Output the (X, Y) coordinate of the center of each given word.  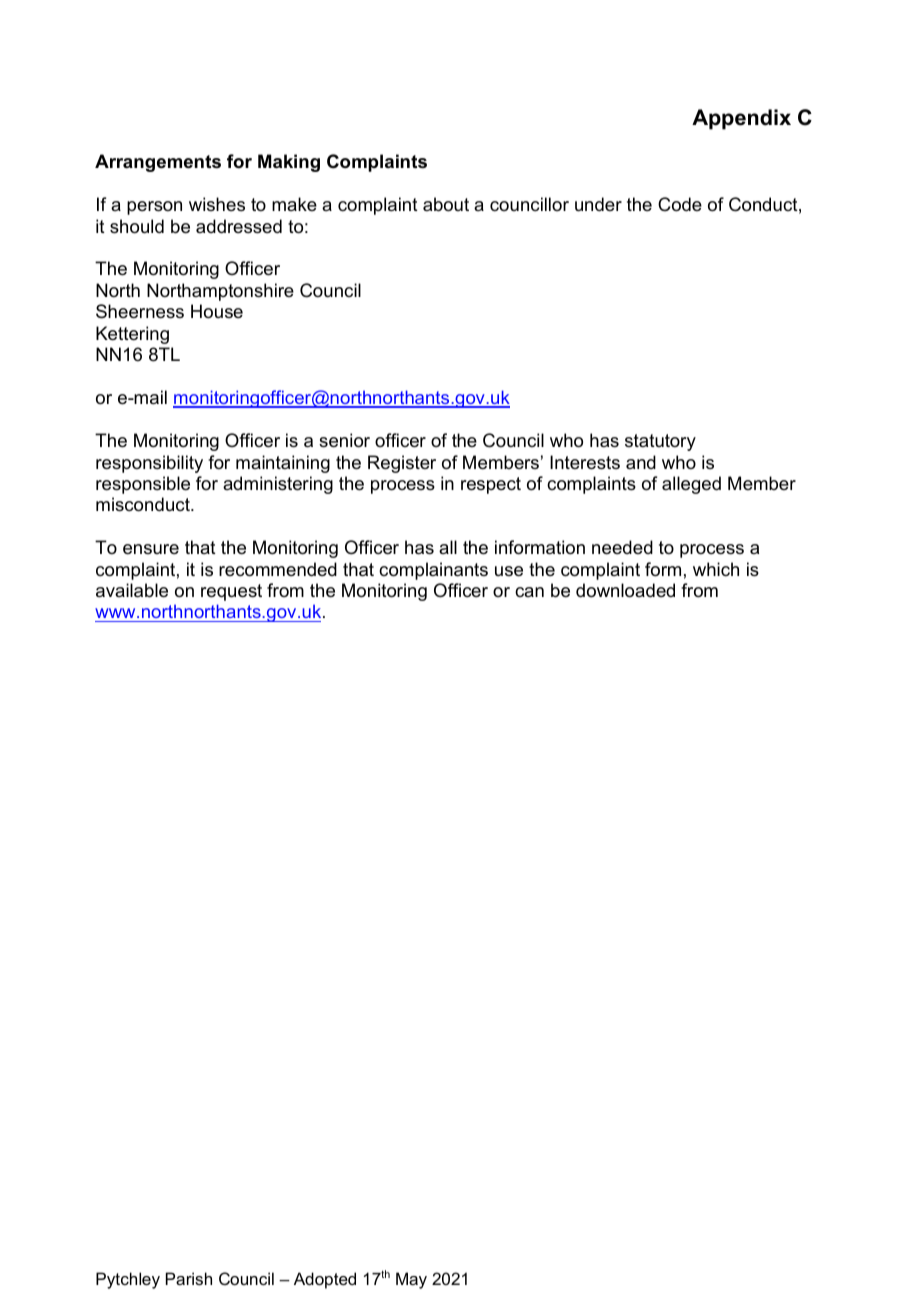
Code (680, 204)
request (231, 592)
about (446, 204)
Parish (189, 1278)
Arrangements (158, 163)
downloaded (625, 590)
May (411, 1280)
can (529, 592)
